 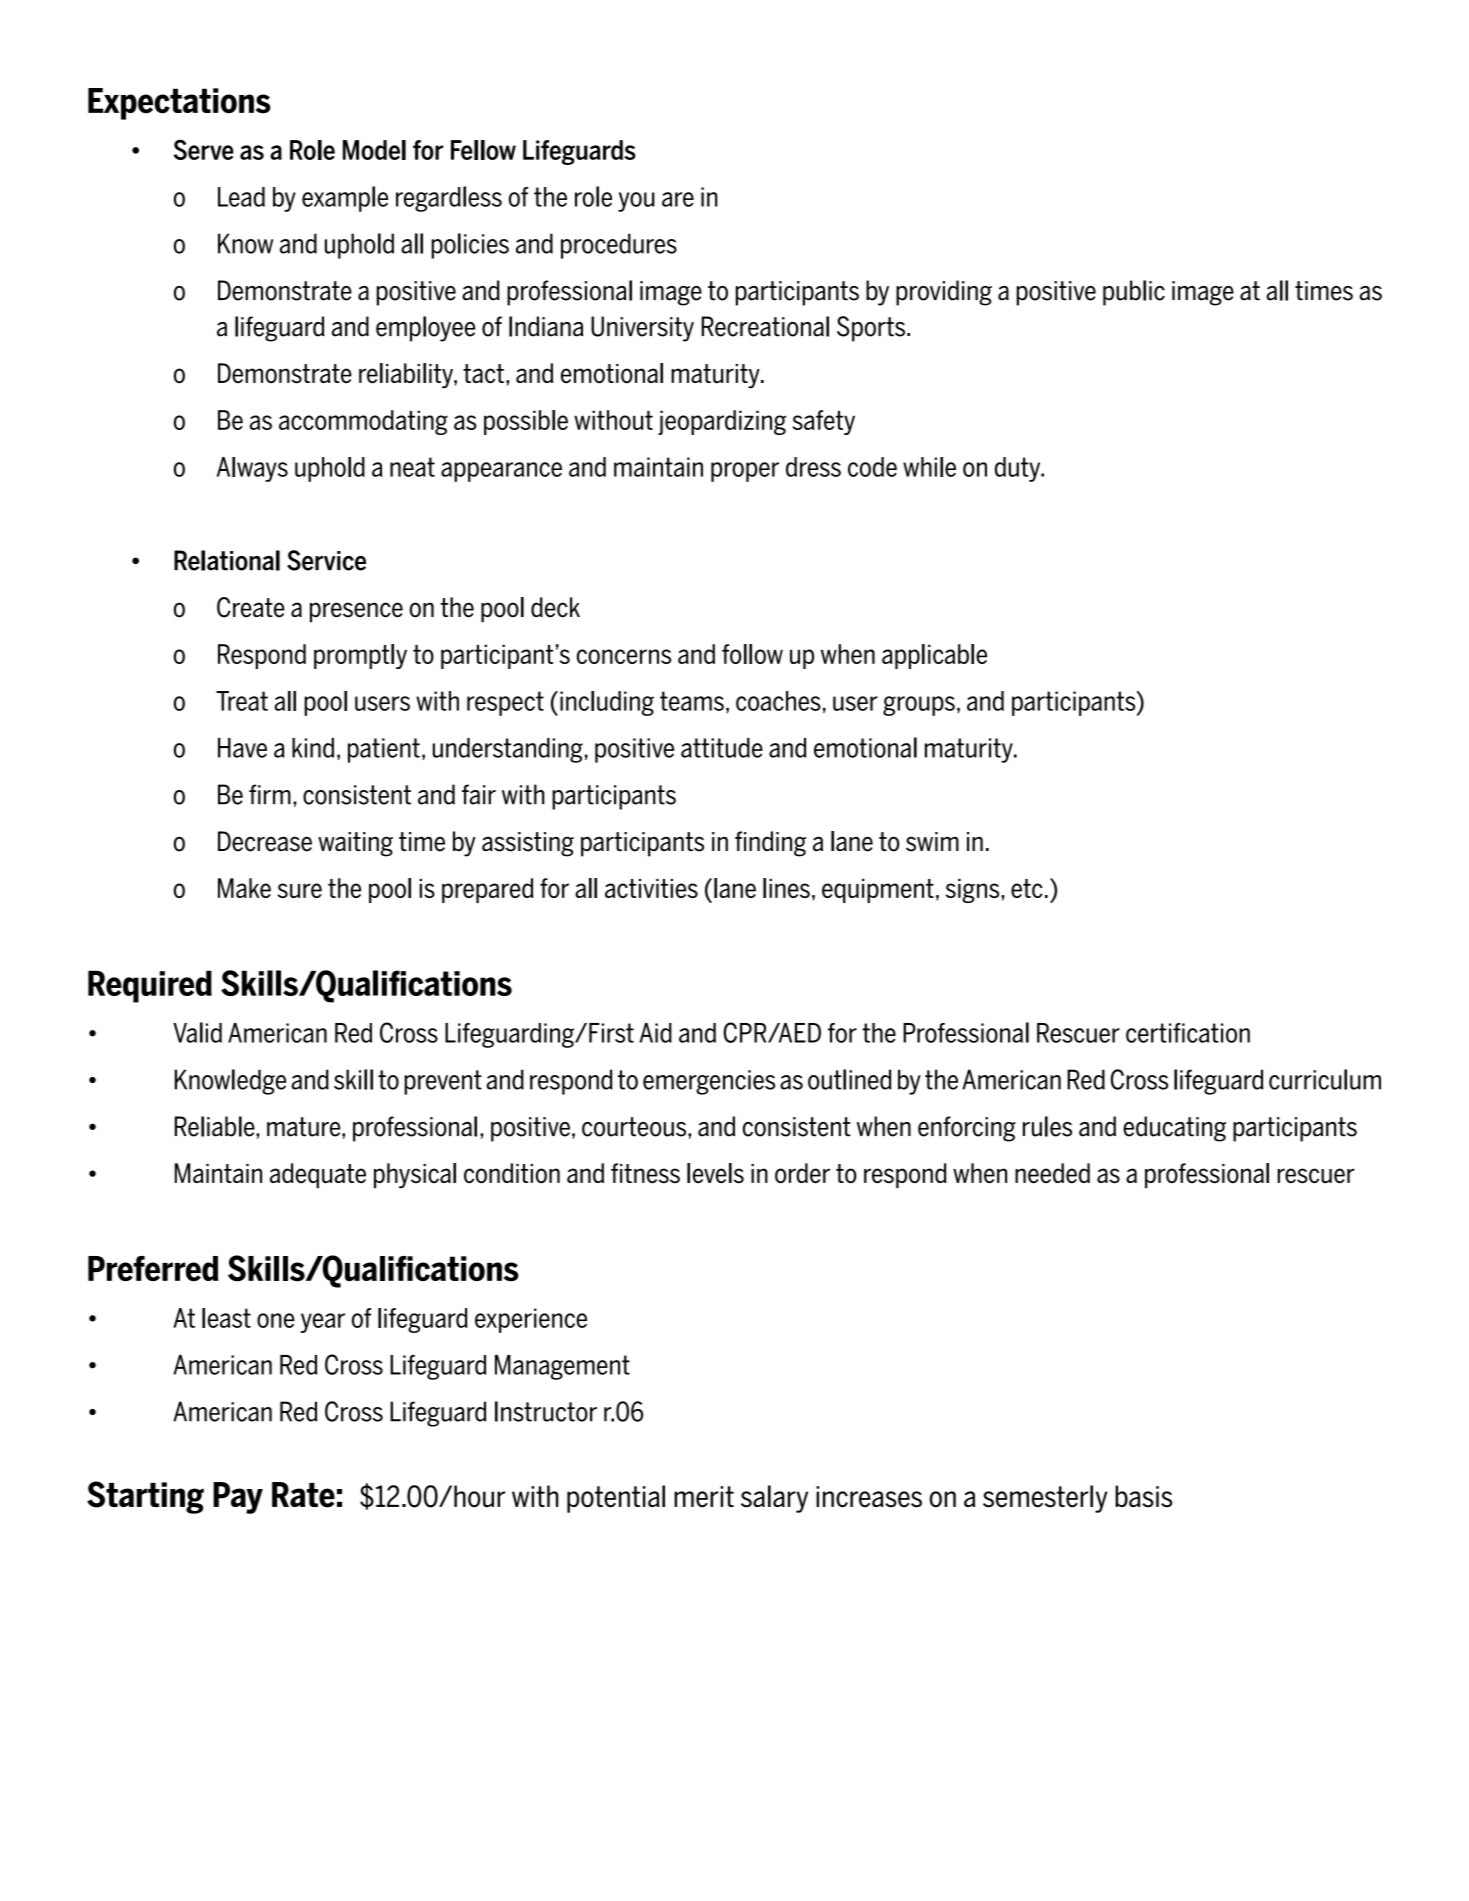 I want to click on Valid, so click(x=197, y=1032).
